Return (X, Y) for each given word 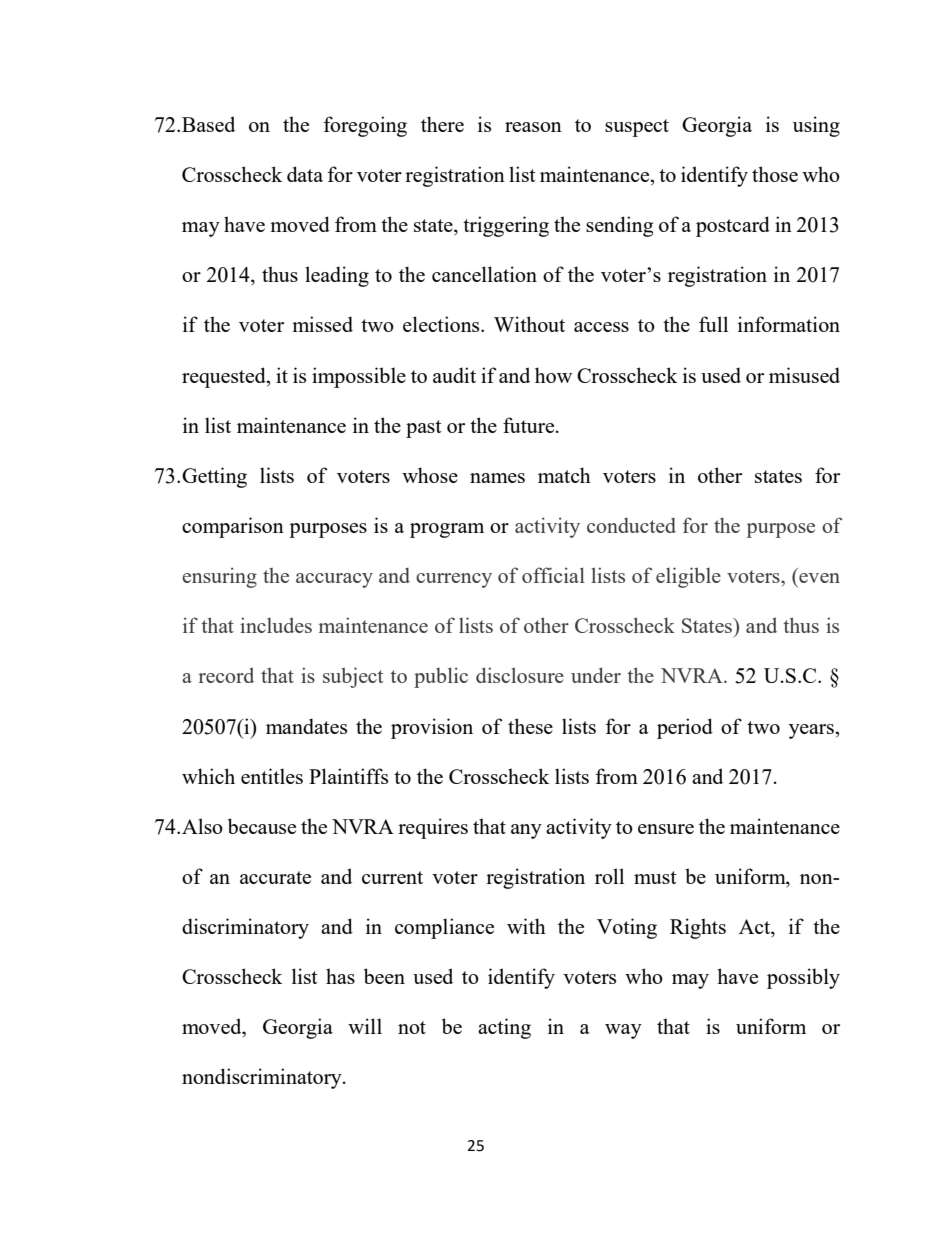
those (775, 174)
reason (533, 127)
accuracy (334, 580)
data (305, 174)
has (340, 976)
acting (504, 1028)
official (553, 575)
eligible (688, 577)
